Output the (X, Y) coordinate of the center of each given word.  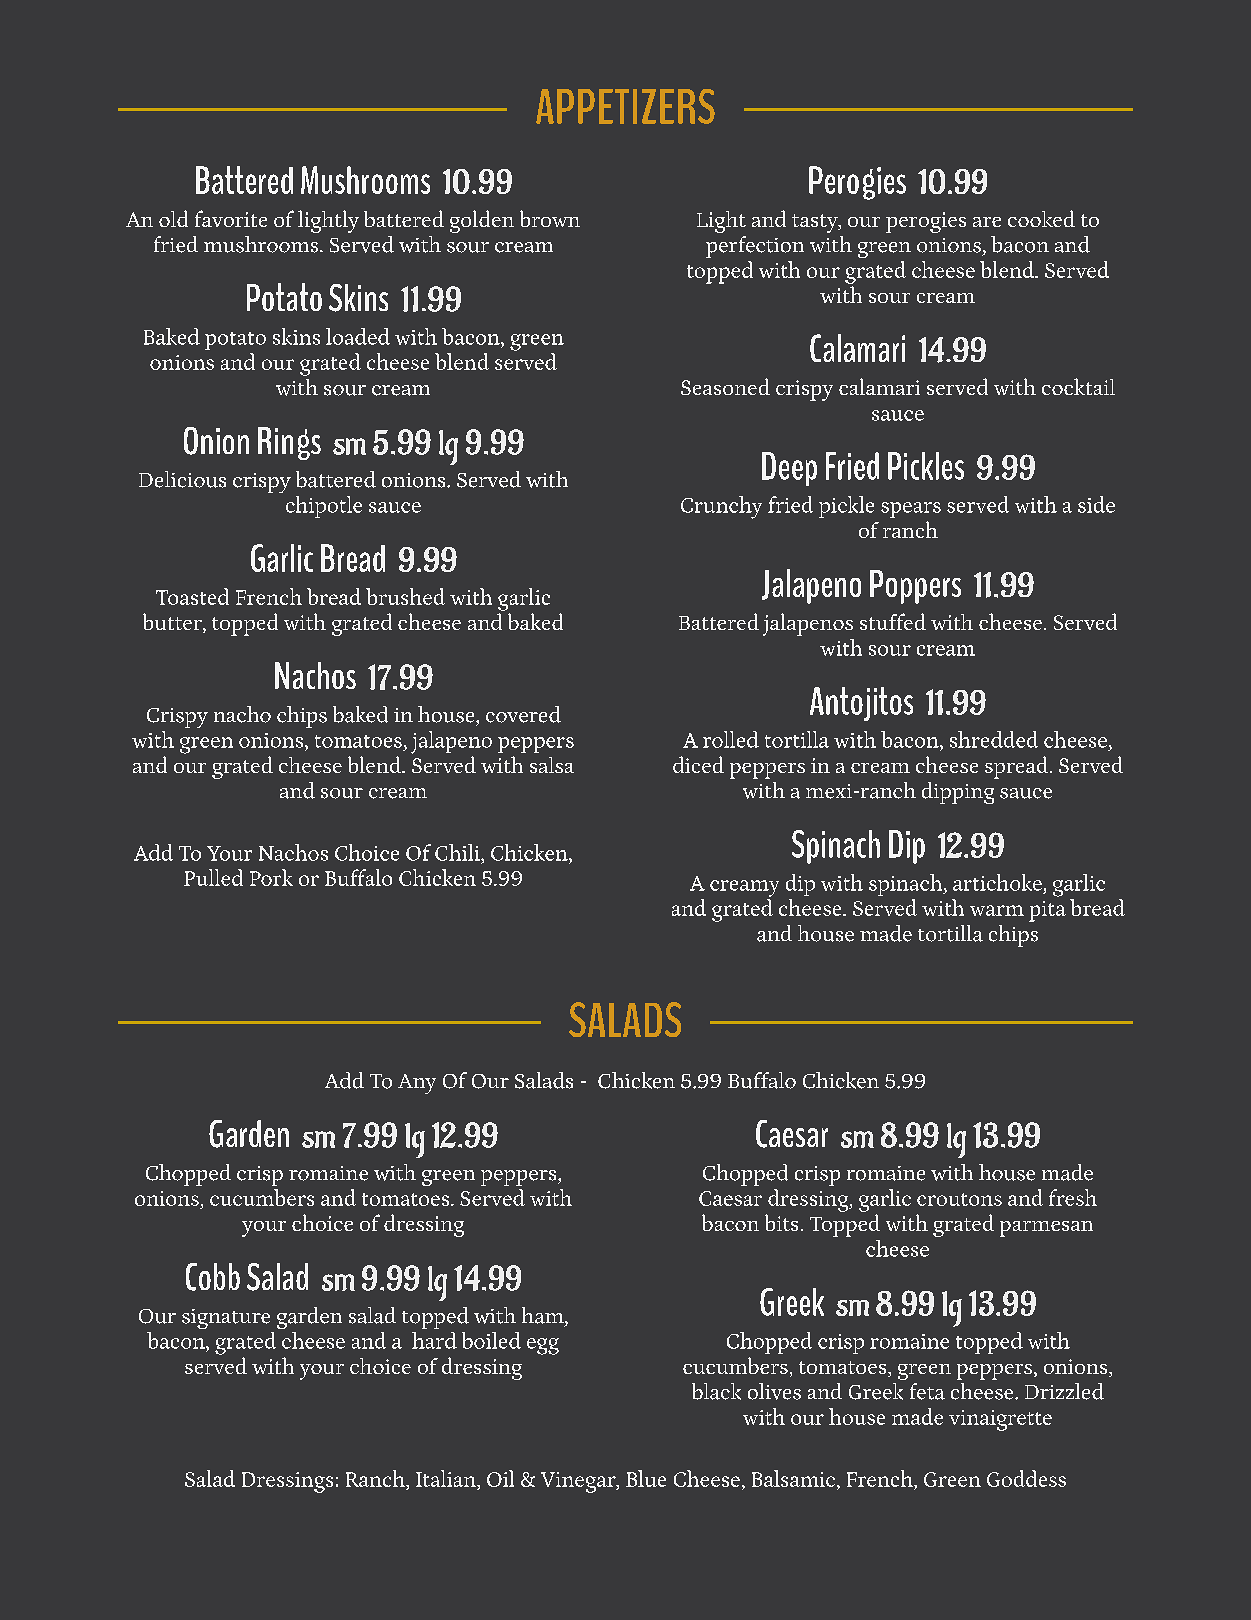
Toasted (192, 596)
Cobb (213, 1277)
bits (781, 1222)
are (987, 222)
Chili (458, 852)
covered (523, 714)
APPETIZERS (625, 106)
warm (997, 910)
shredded (994, 739)
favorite (231, 218)
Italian (447, 1480)
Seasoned (725, 386)
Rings (289, 443)
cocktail (1078, 386)
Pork (271, 877)
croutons (959, 1199)
